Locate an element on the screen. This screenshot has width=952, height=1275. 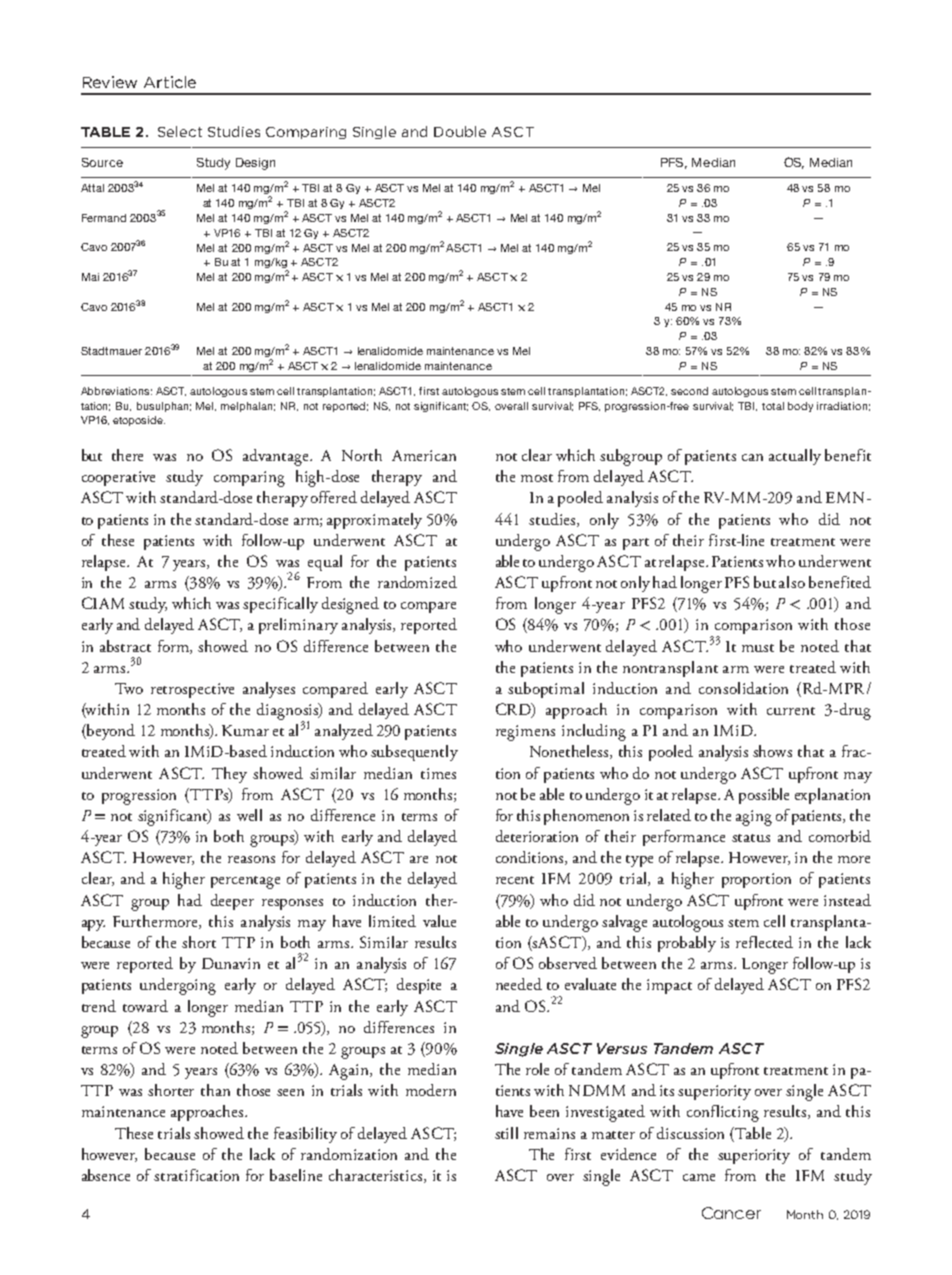
Select is located at coordinates (180, 131).
